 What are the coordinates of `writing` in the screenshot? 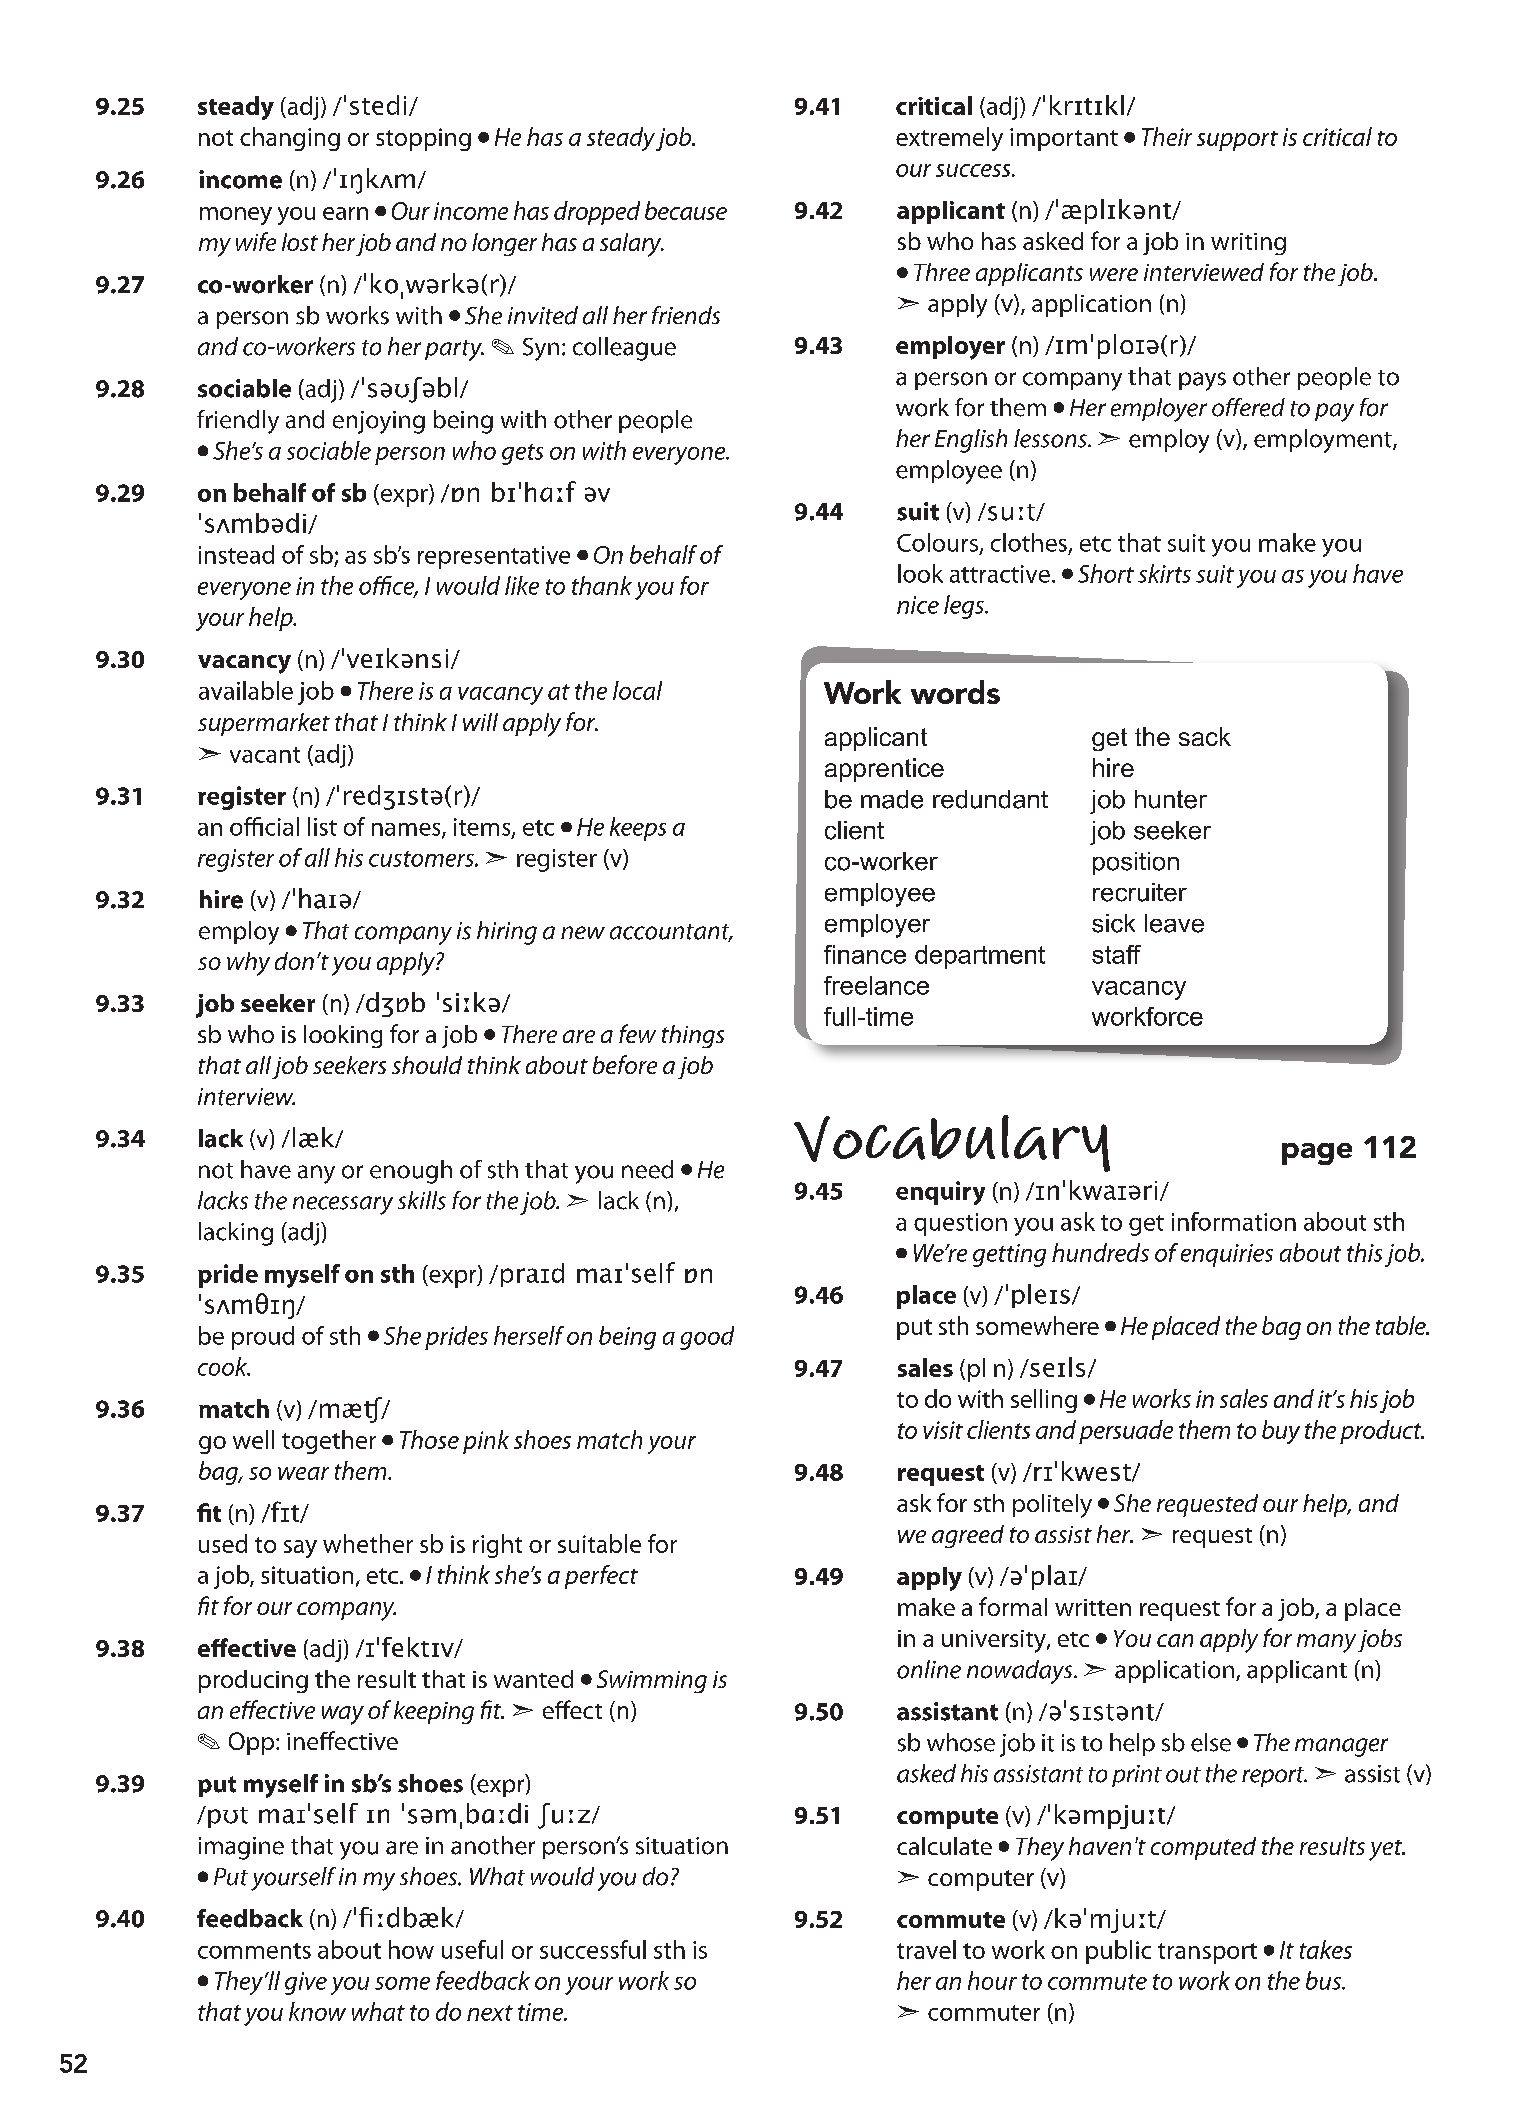 It's located at (1248, 244).
